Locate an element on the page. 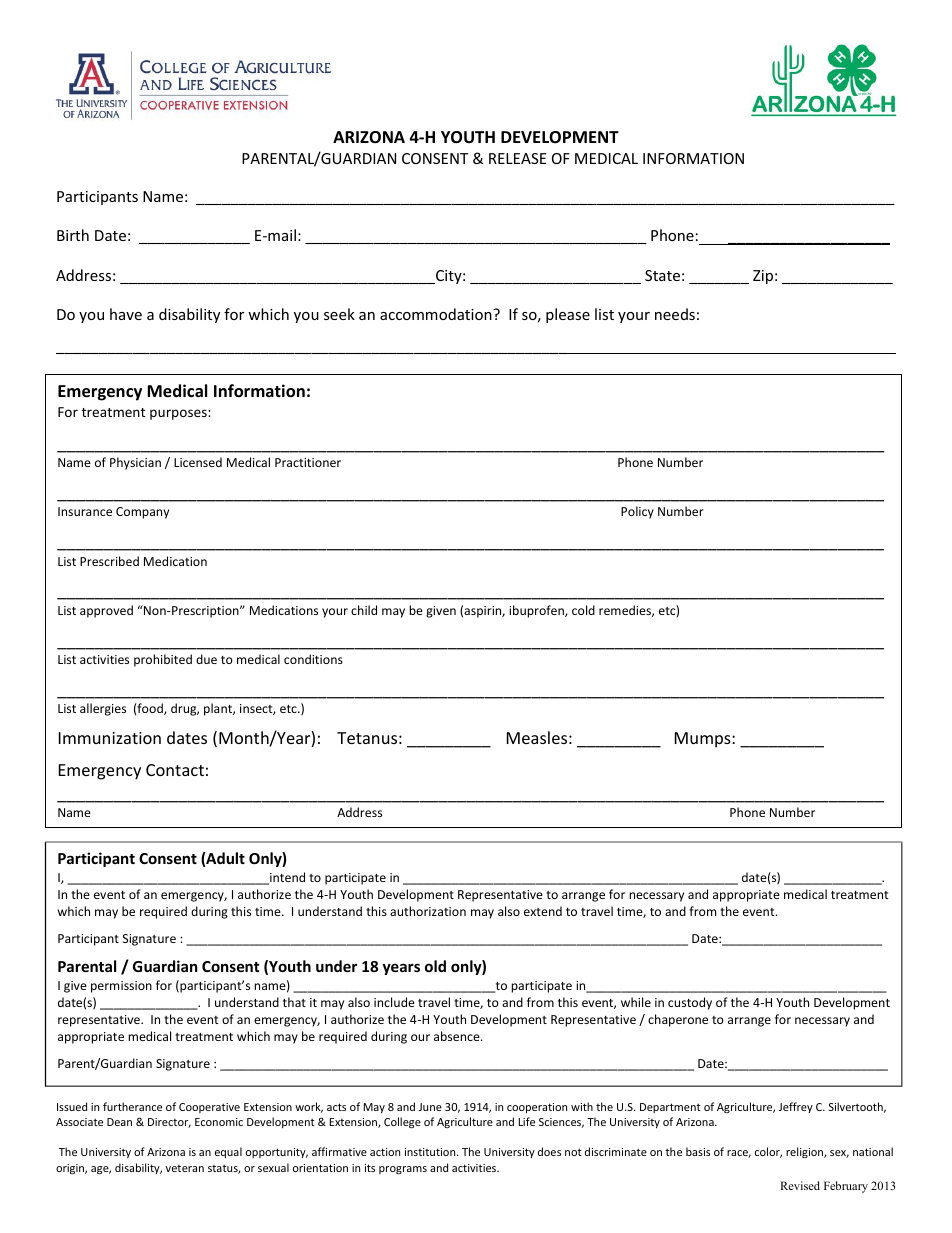 This document has width=952, height=1233. Director is located at coordinates (169, 1123).
